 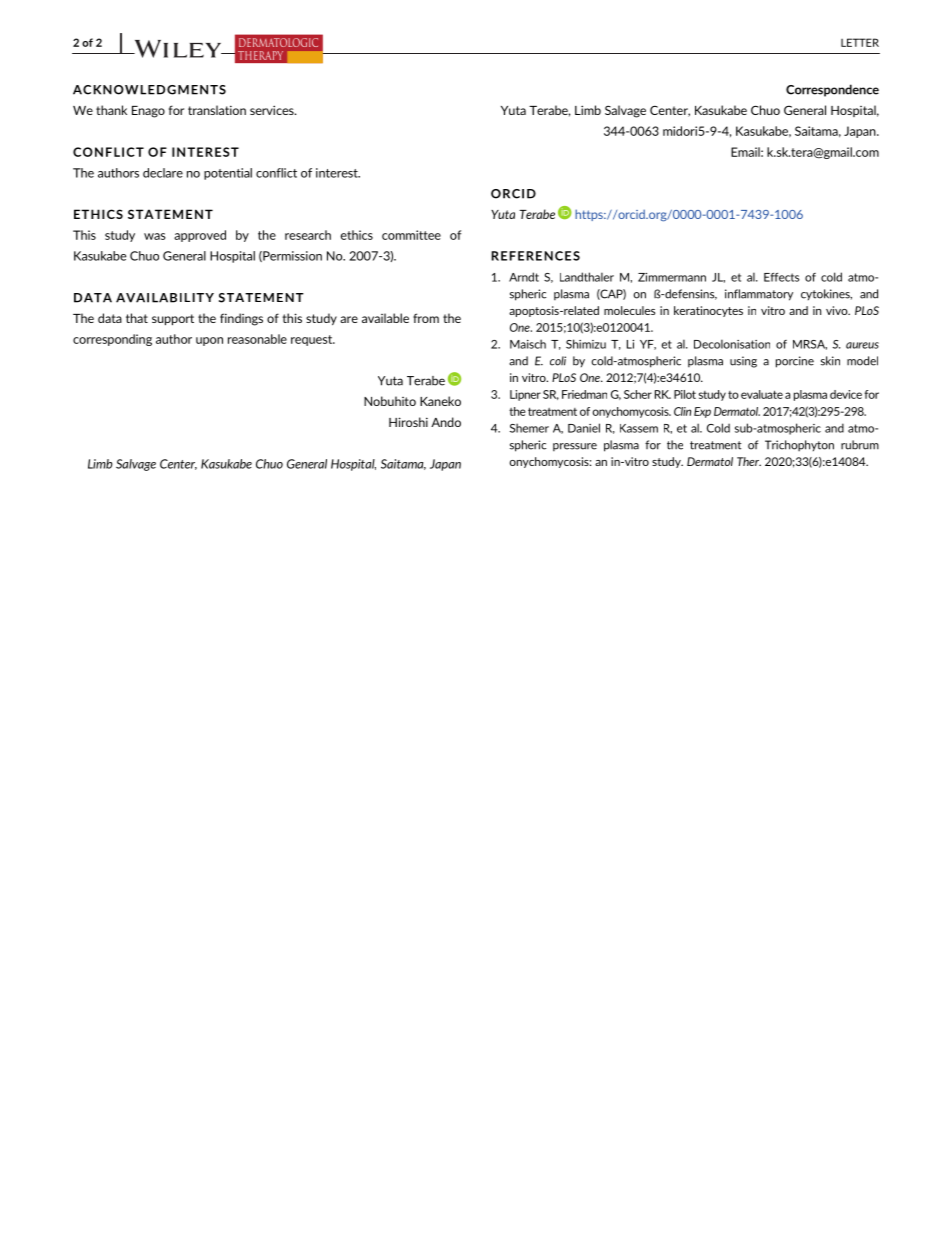 I want to click on LETTER, so click(x=860, y=42).
